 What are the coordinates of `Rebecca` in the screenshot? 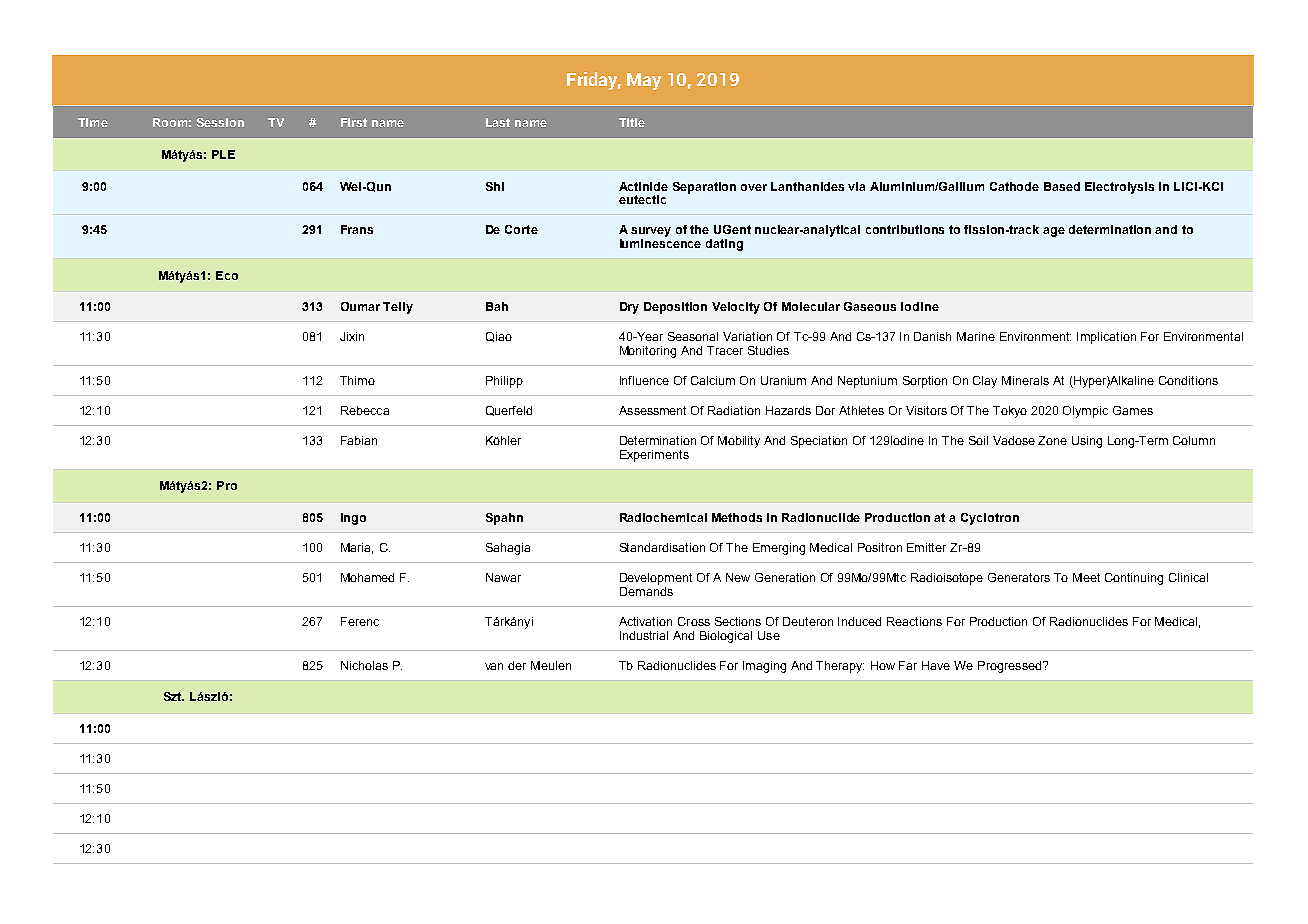 It's located at (365, 410).
